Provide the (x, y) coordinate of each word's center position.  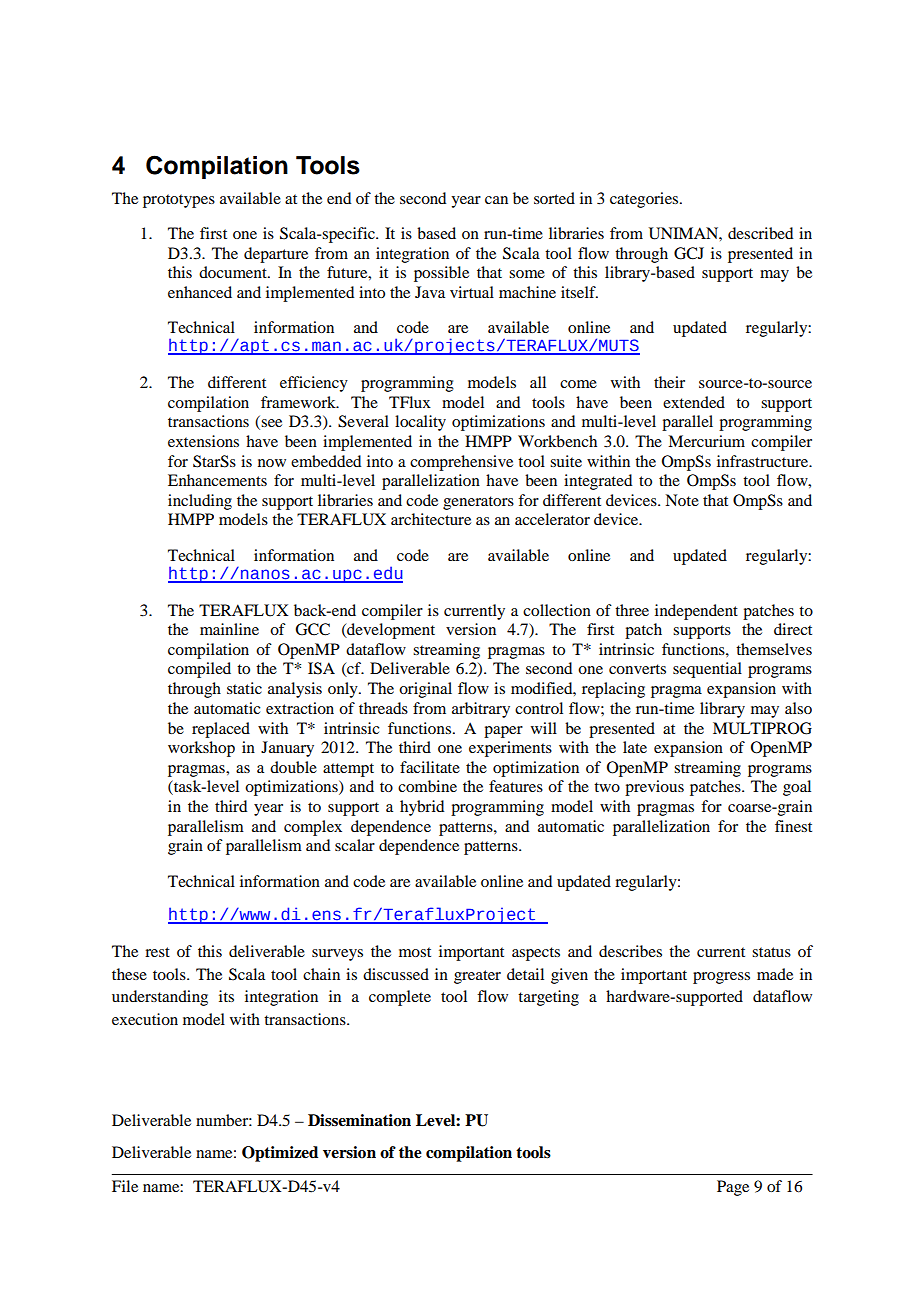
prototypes (179, 201)
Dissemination (359, 1120)
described (760, 233)
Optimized (280, 1154)
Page (733, 1188)
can (496, 200)
